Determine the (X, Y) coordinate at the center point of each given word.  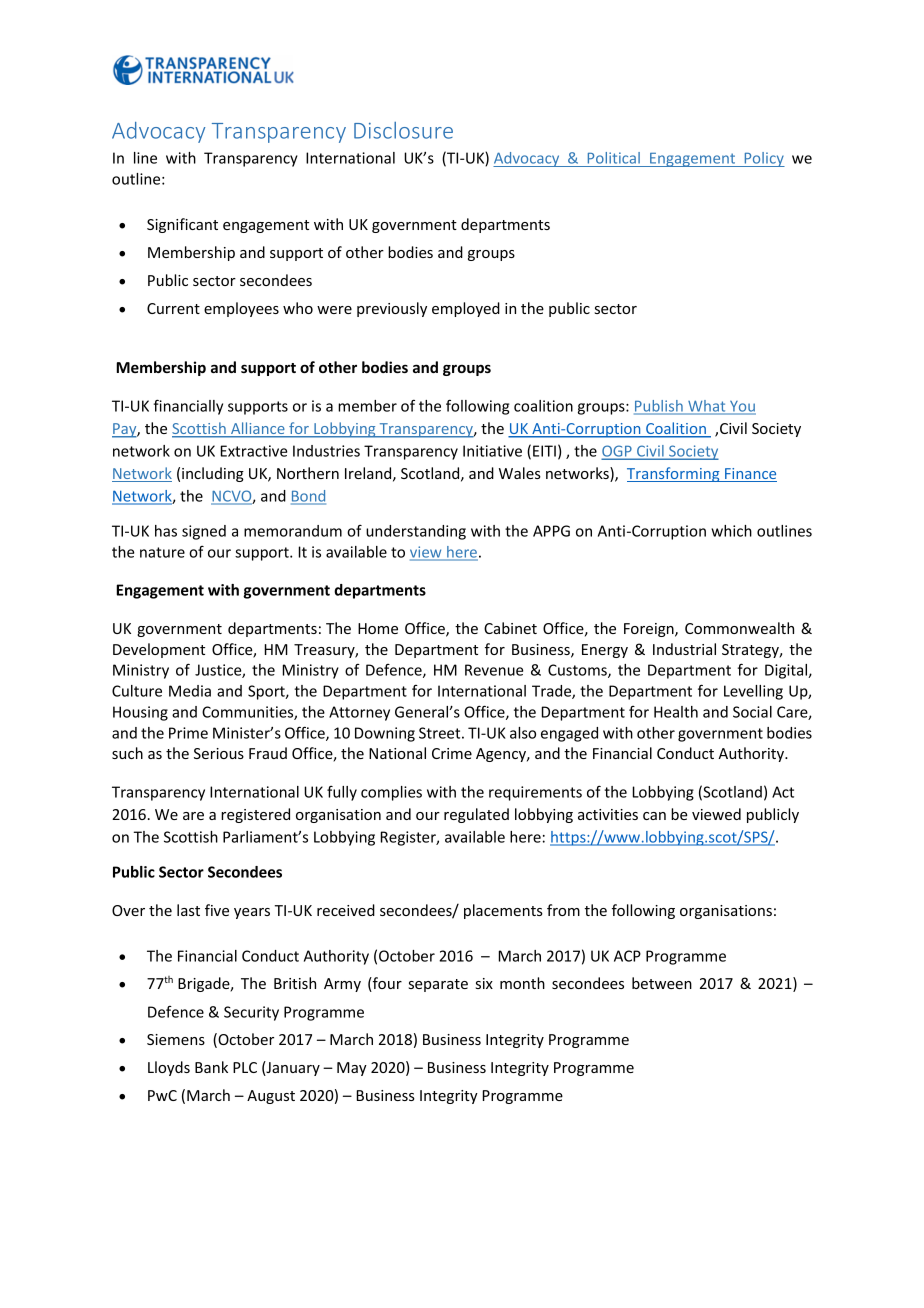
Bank (211, 1067)
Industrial (684, 649)
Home (378, 628)
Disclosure (403, 130)
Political (613, 159)
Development (159, 650)
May (352, 1069)
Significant (182, 225)
